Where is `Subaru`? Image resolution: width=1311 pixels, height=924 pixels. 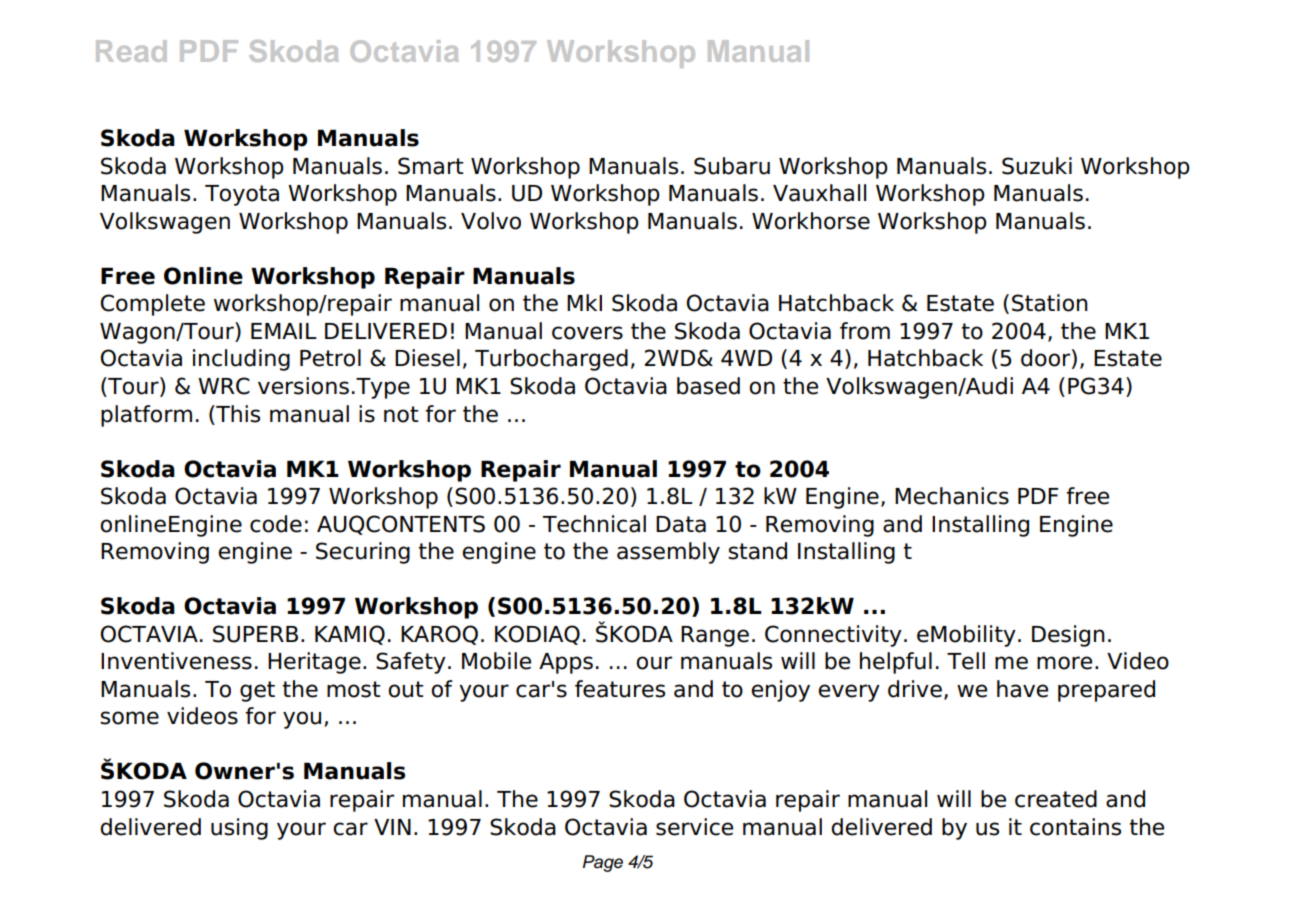
Subaru is located at coordinates (732, 166).
